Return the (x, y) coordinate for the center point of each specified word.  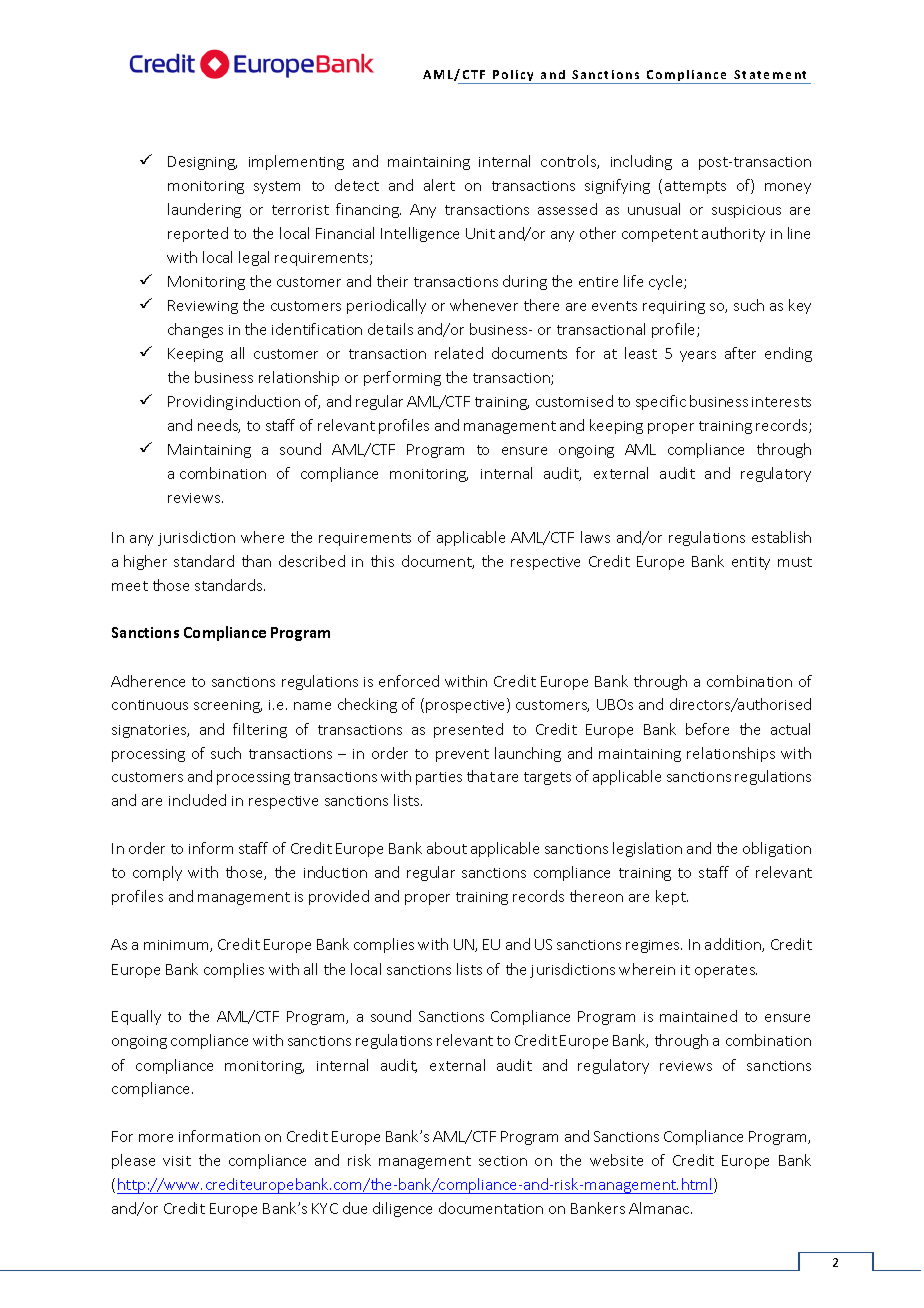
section (503, 1161)
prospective (467, 705)
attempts (695, 187)
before (707, 729)
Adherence (148, 681)
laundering (204, 210)
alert (439, 185)
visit (177, 1161)
